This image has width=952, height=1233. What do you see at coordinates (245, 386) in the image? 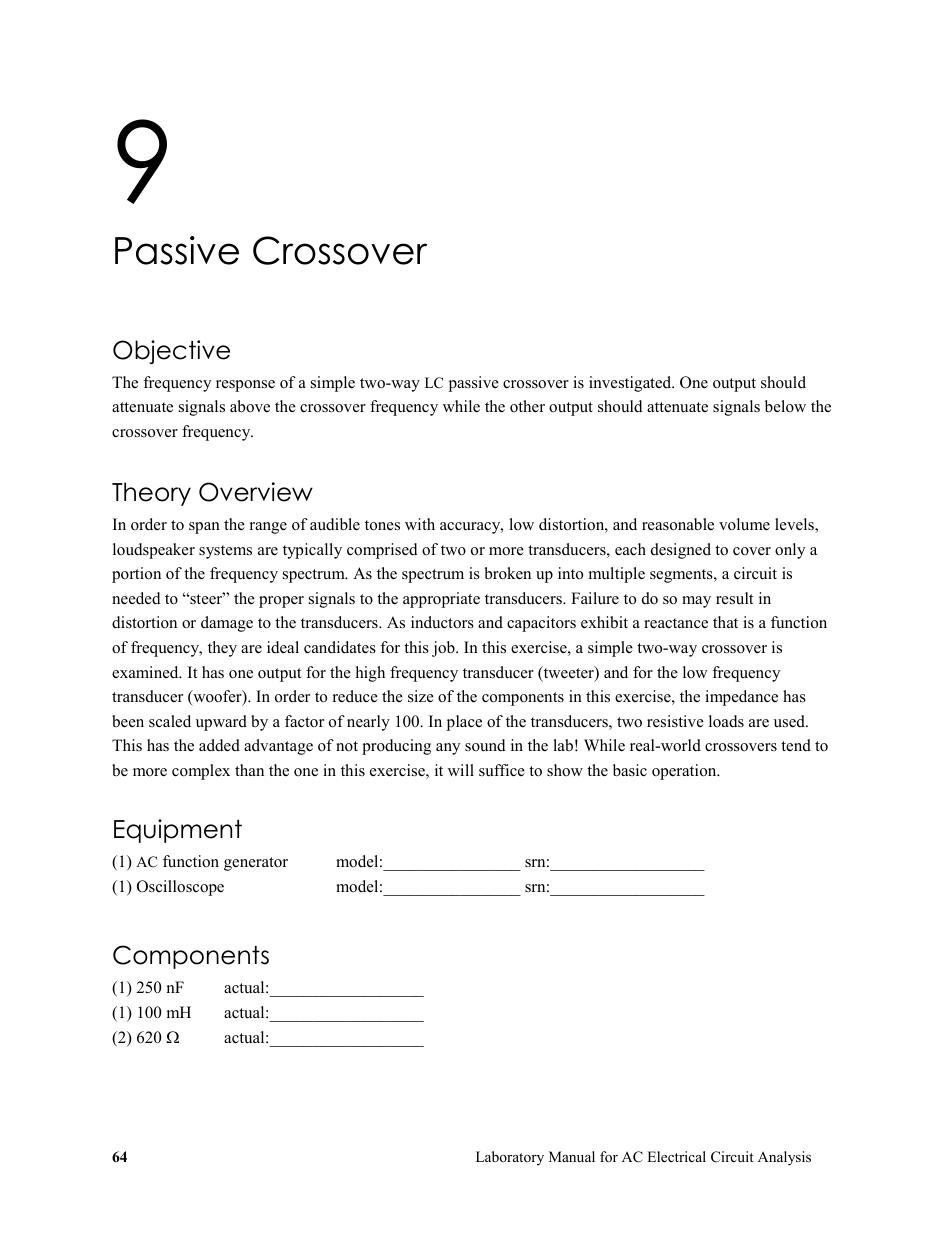
I see `response` at bounding box center [245, 386].
